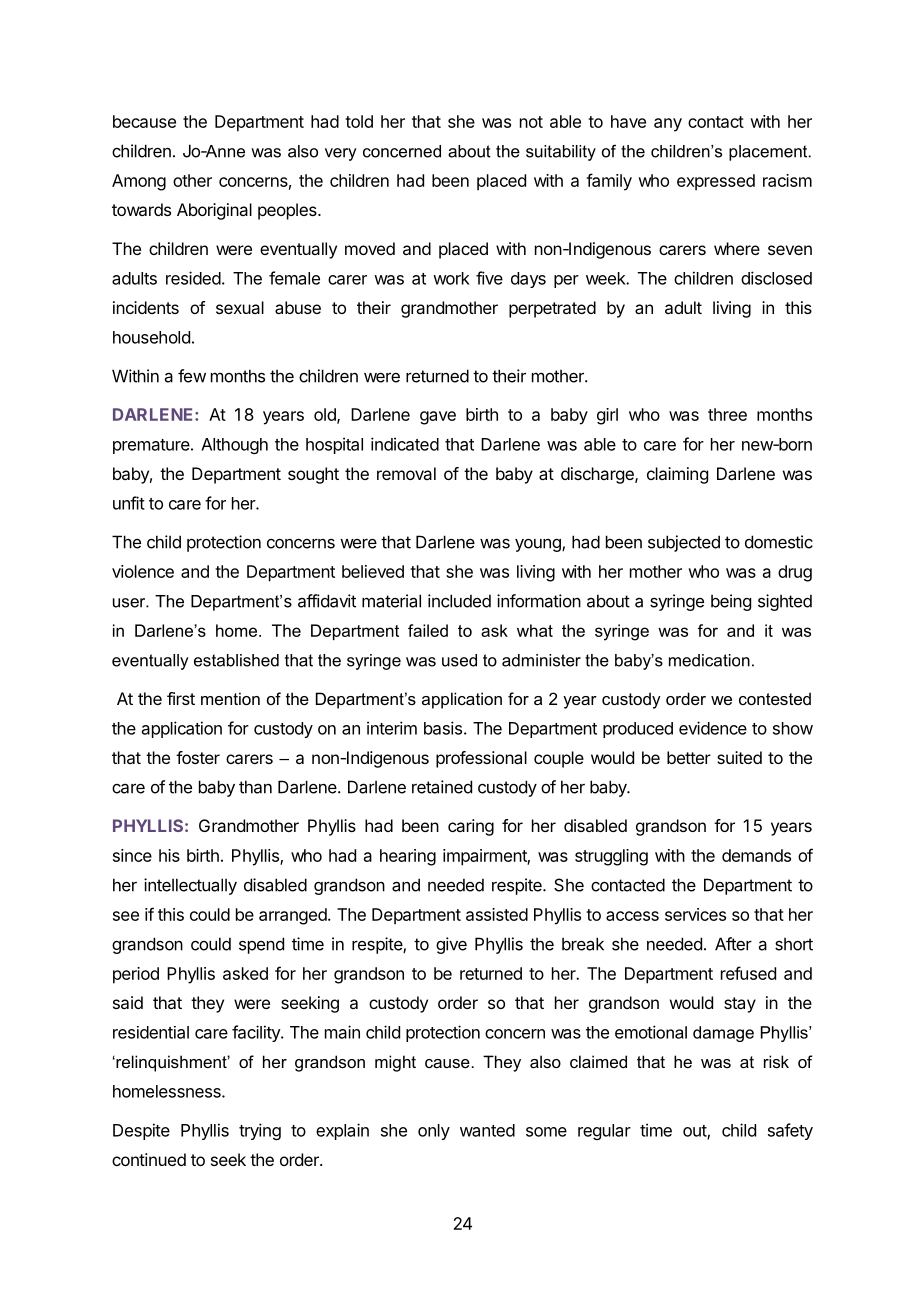 The width and height of the screenshot is (924, 1308). I want to click on expressed, so click(716, 182).
